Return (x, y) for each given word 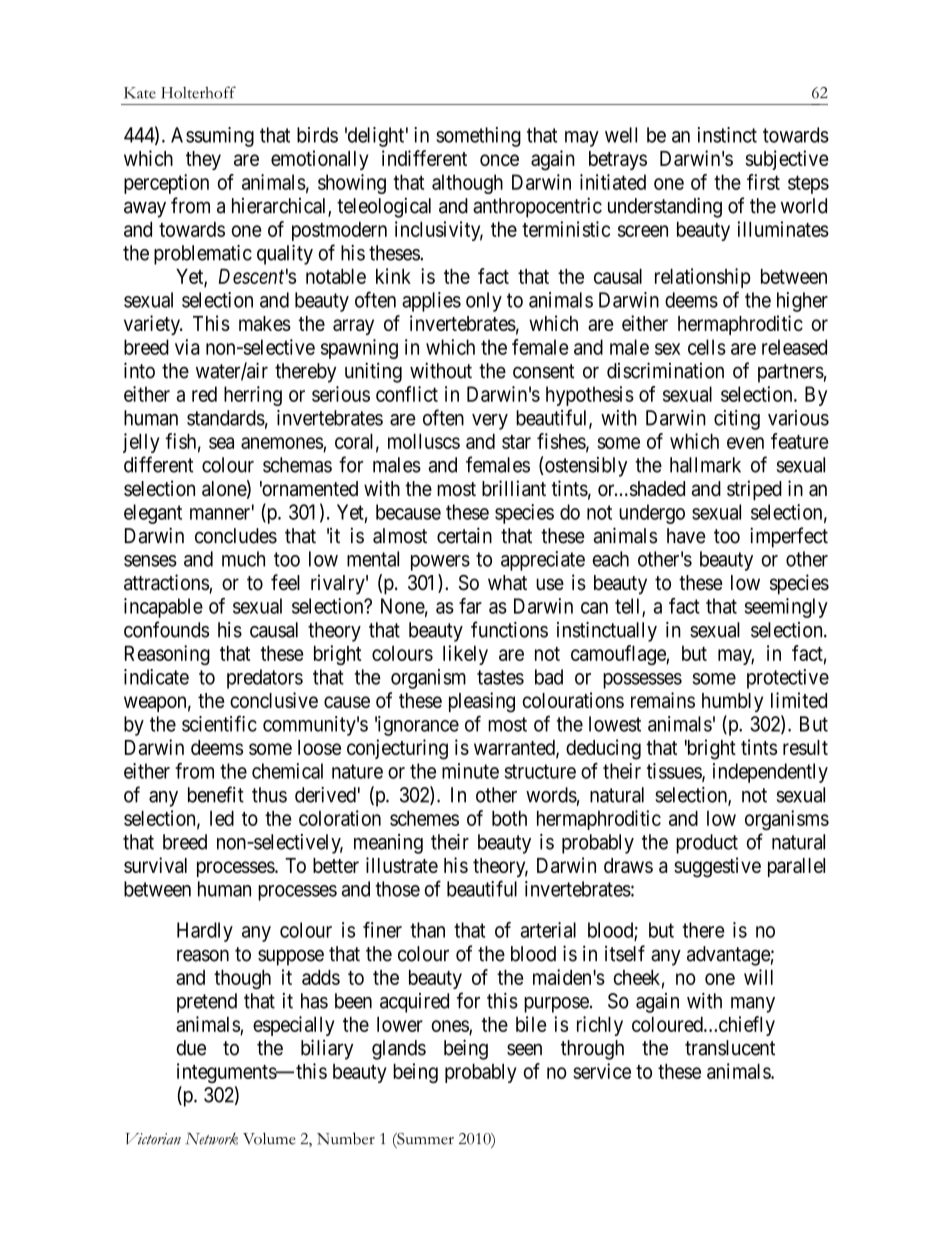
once (499, 160)
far (470, 606)
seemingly (786, 608)
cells (707, 347)
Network (211, 1139)
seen (524, 1049)
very (490, 422)
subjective (786, 160)
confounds (166, 629)
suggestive (717, 867)
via (187, 347)
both (509, 818)
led (222, 818)
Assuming (212, 137)
